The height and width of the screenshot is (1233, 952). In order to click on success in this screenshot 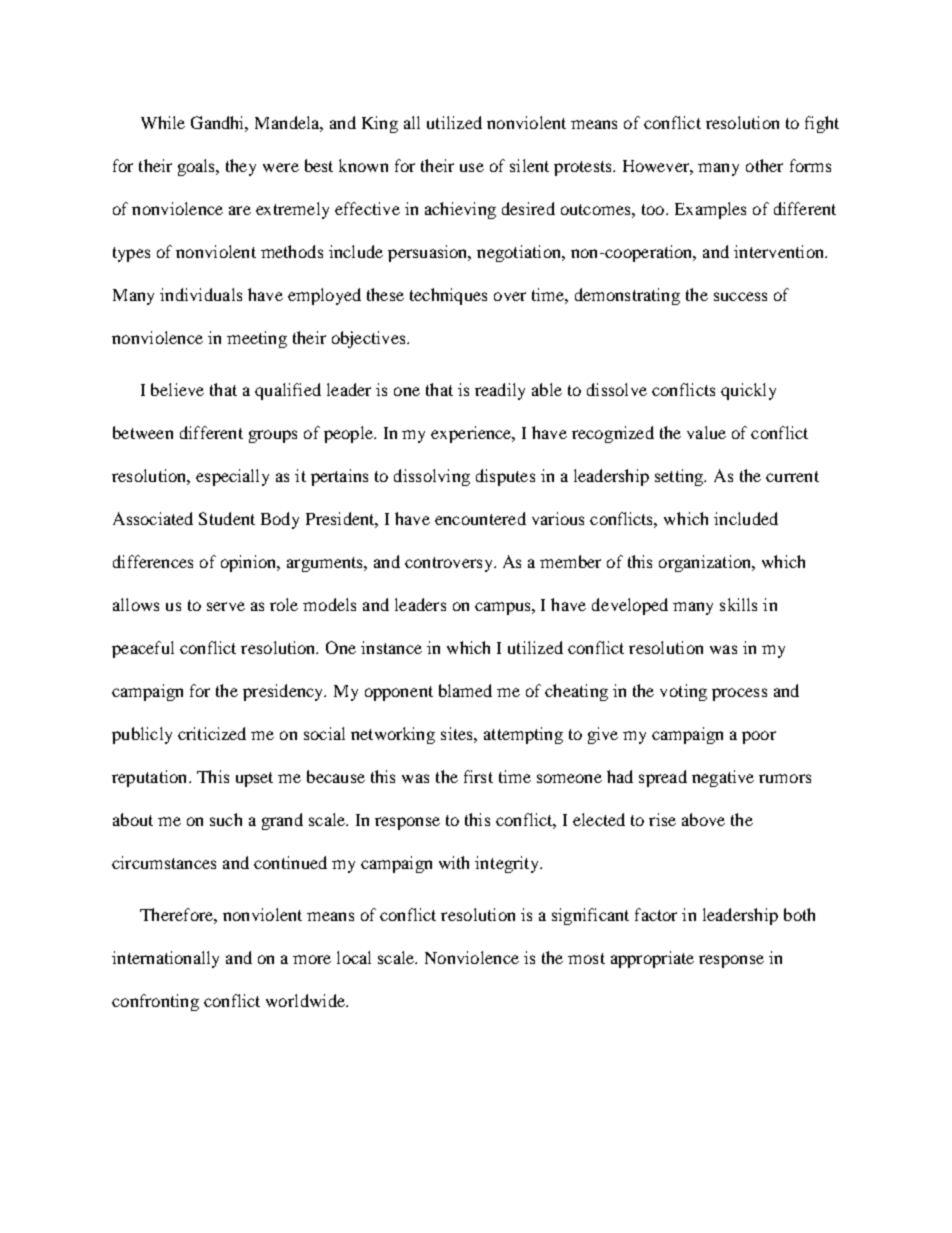, I will do `click(740, 296)`.
